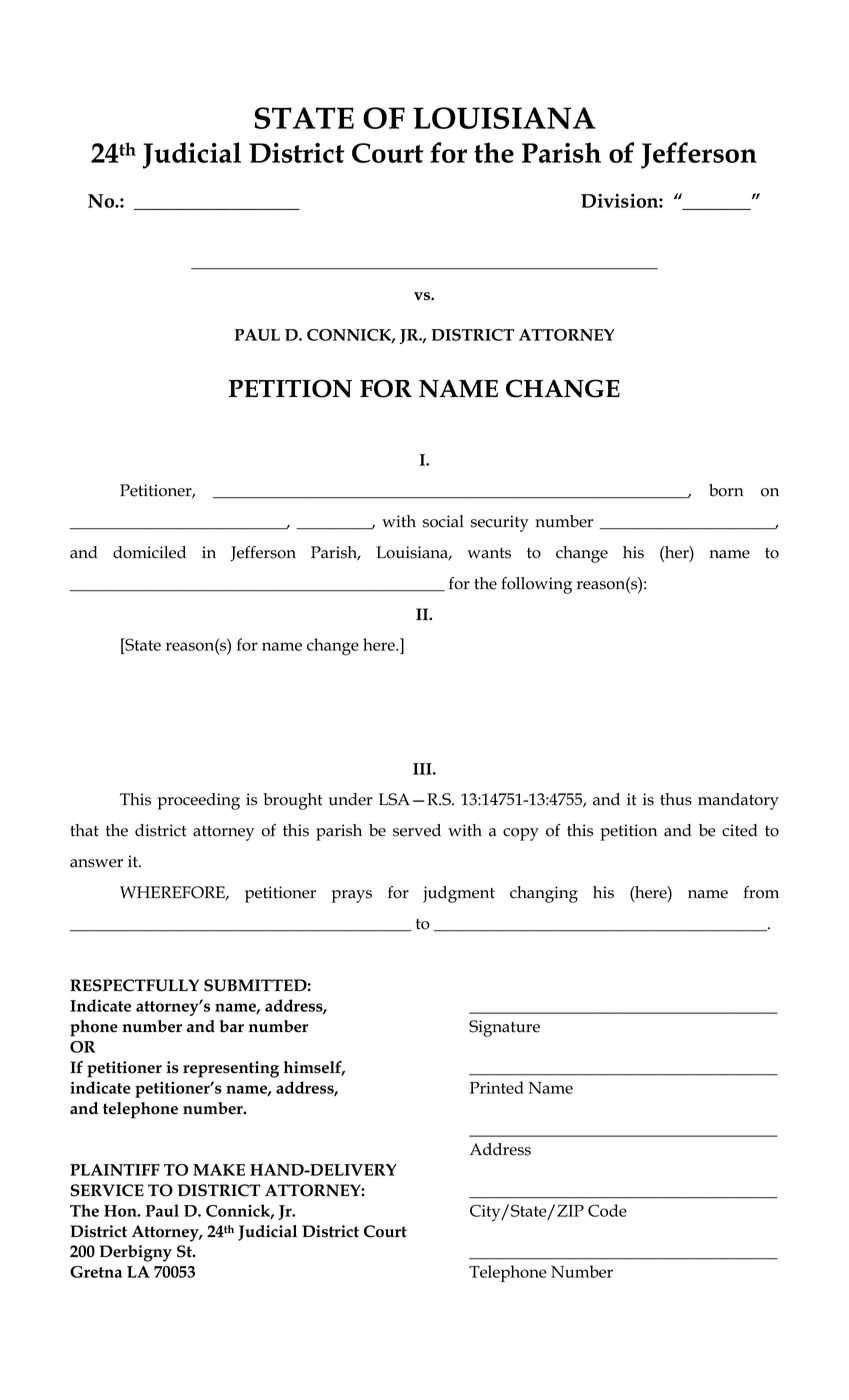  What do you see at coordinates (199, 801) in the document?
I see `proceeding` at bounding box center [199, 801].
